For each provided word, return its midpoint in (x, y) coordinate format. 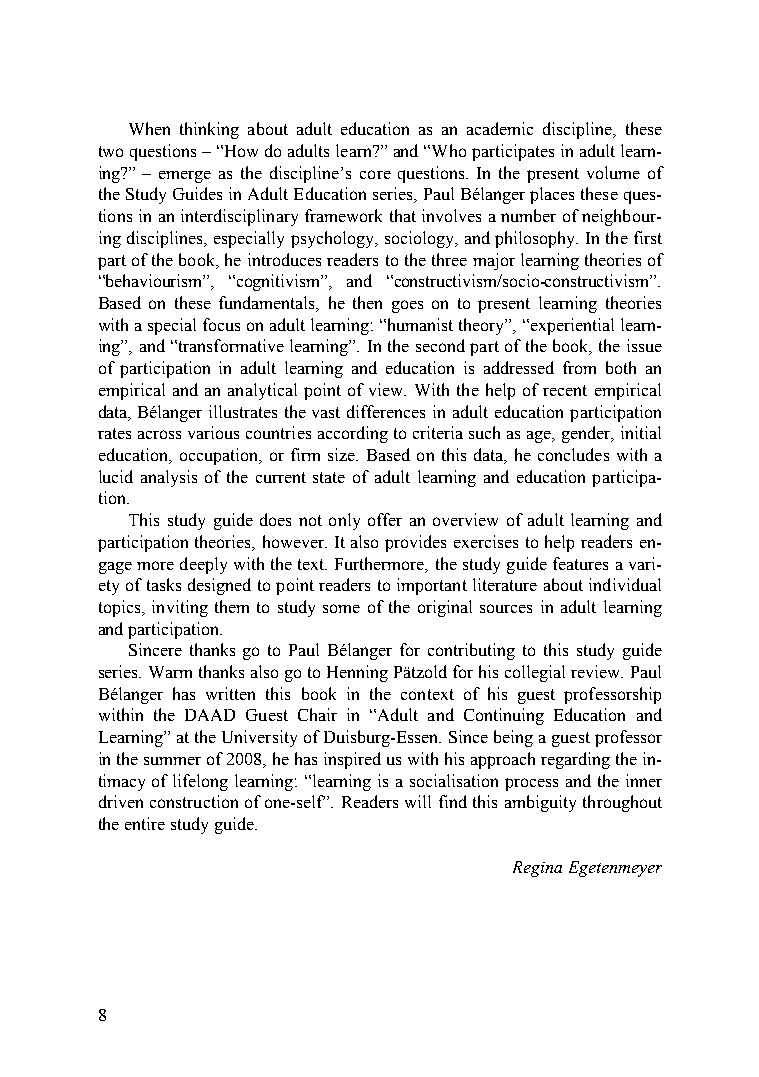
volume (613, 172)
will (418, 801)
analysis (169, 478)
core (375, 174)
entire (145, 823)
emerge (185, 177)
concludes (573, 454)
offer (385, 519)
